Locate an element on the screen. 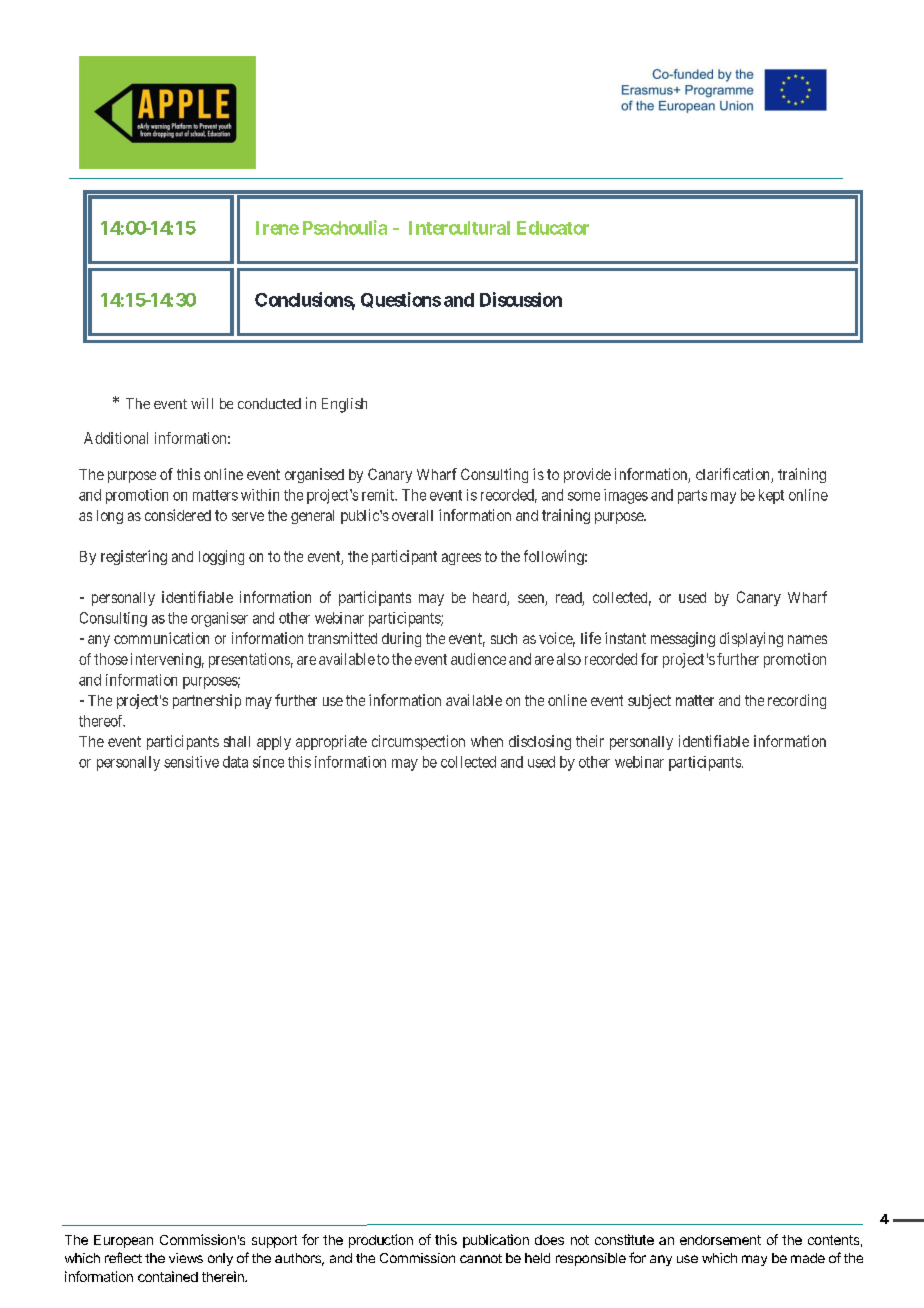  endorsement is located at coordinates (720, 1240).
